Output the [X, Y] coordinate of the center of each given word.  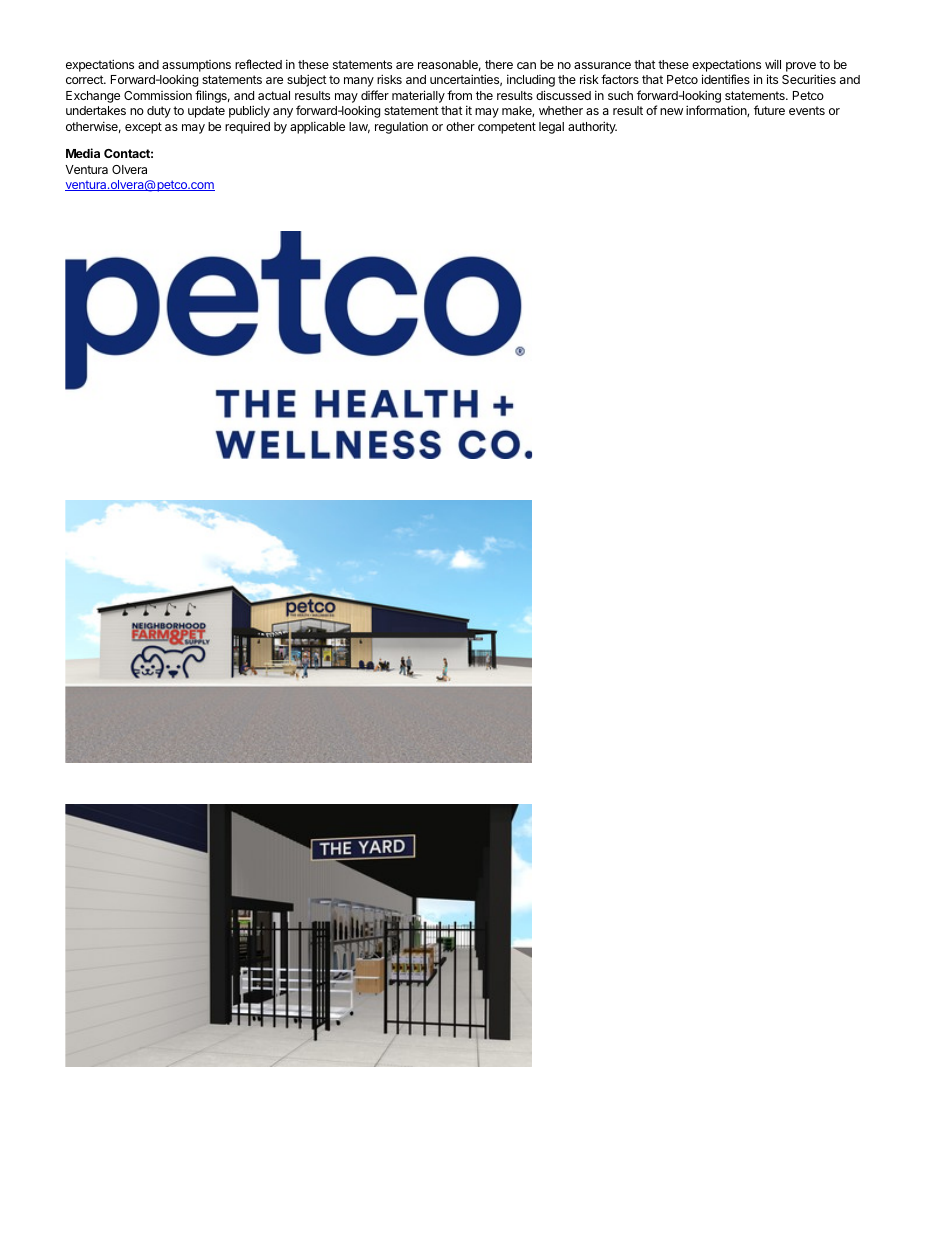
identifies [726, 79]
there [499, 64]
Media [83, 153]
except [143, 128]
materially [418, 96]
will [773, 64]
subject [307, 80]
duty [159, 112]
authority [592, 127]
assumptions [196, 66]
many [359, 82]
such [620, 95]
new [671, 111]
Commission [158, 95]
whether [561, 110]
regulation [401, 127]
